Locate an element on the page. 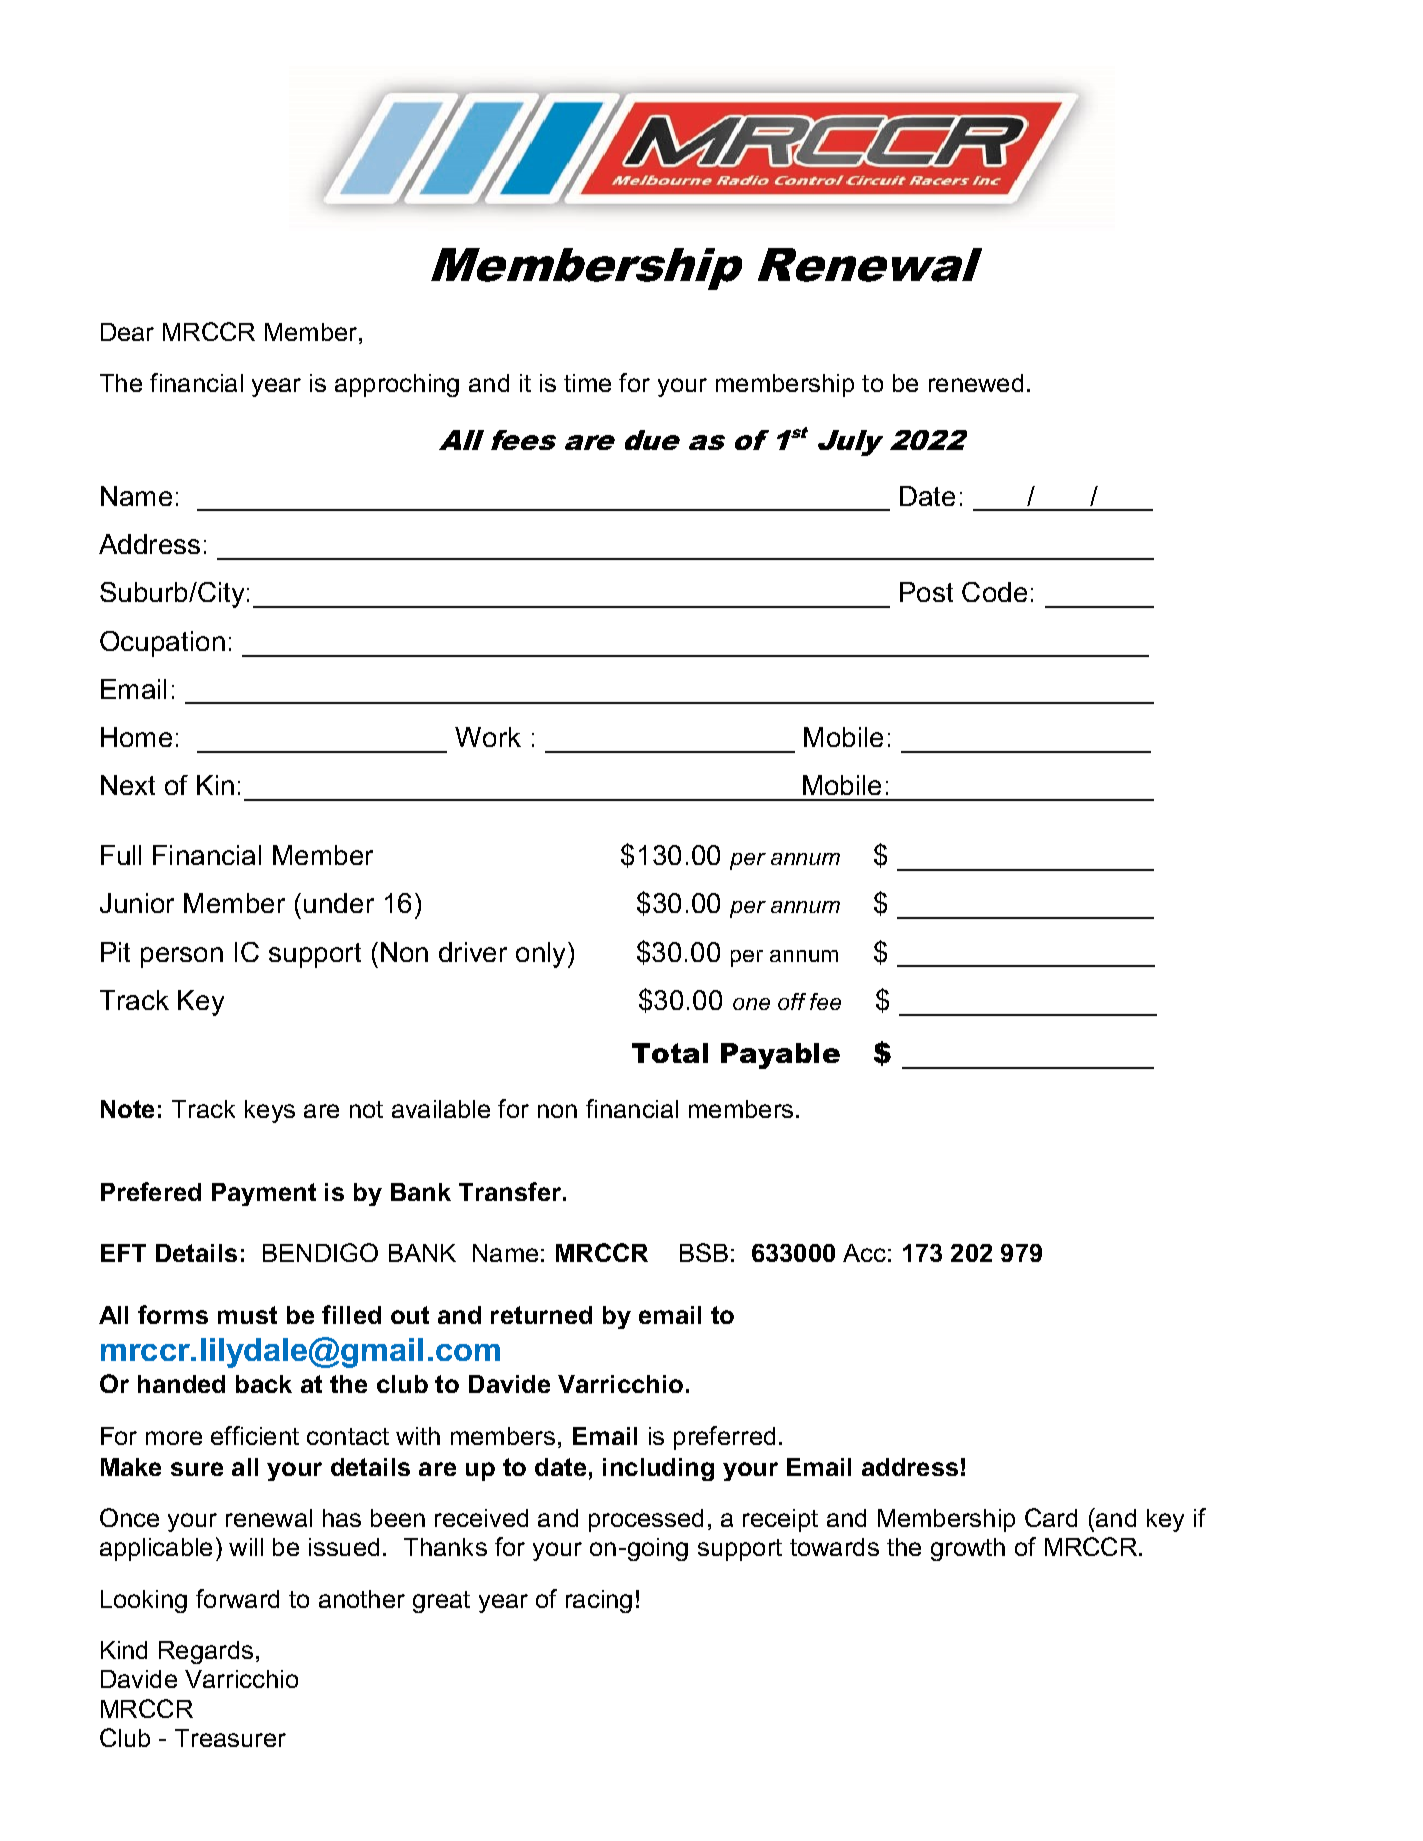 The image size is (1423, 1841). Work is located at coordinates (488, 737).
